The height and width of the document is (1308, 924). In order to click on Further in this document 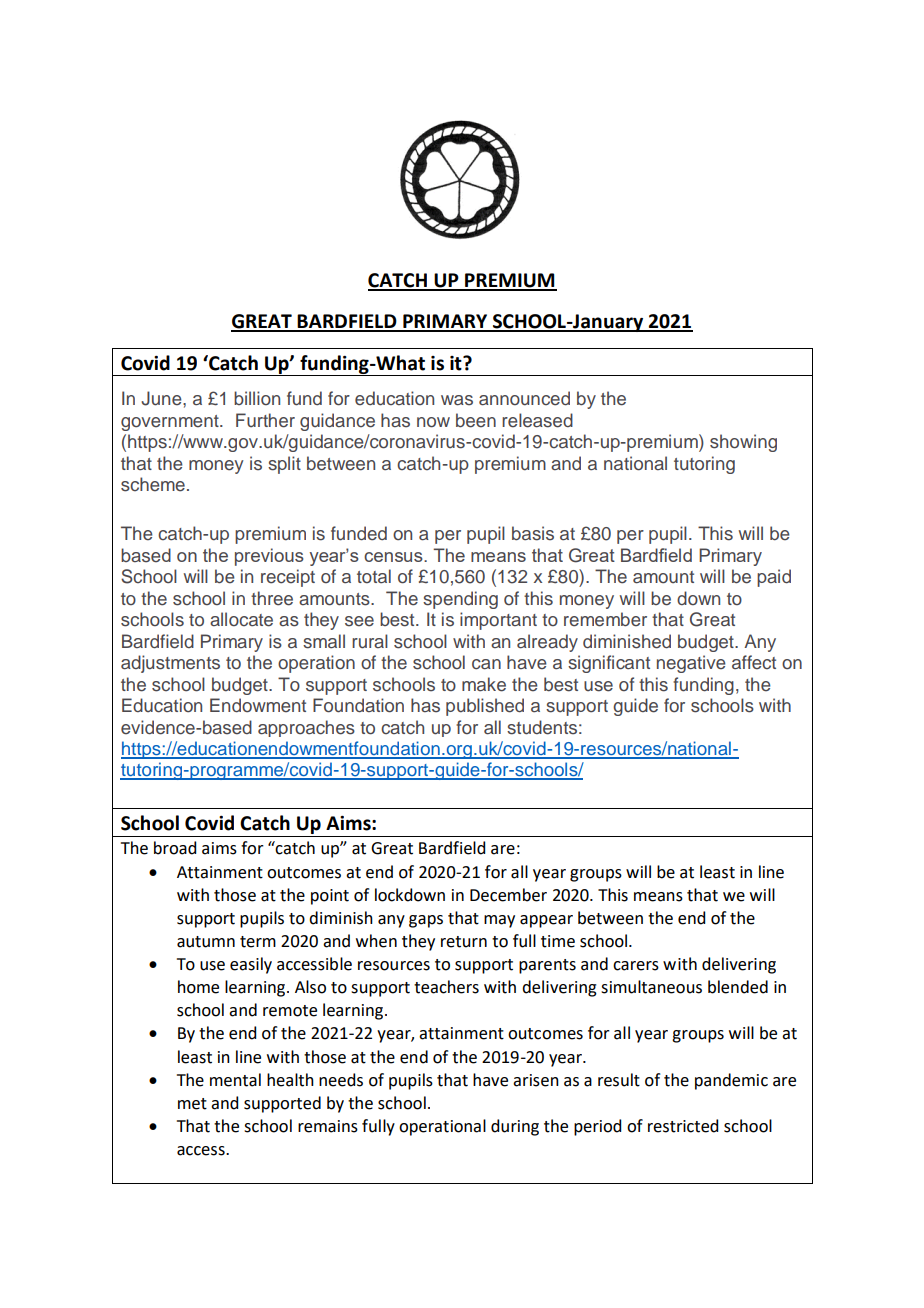, I will do `click(265, 420)`.
